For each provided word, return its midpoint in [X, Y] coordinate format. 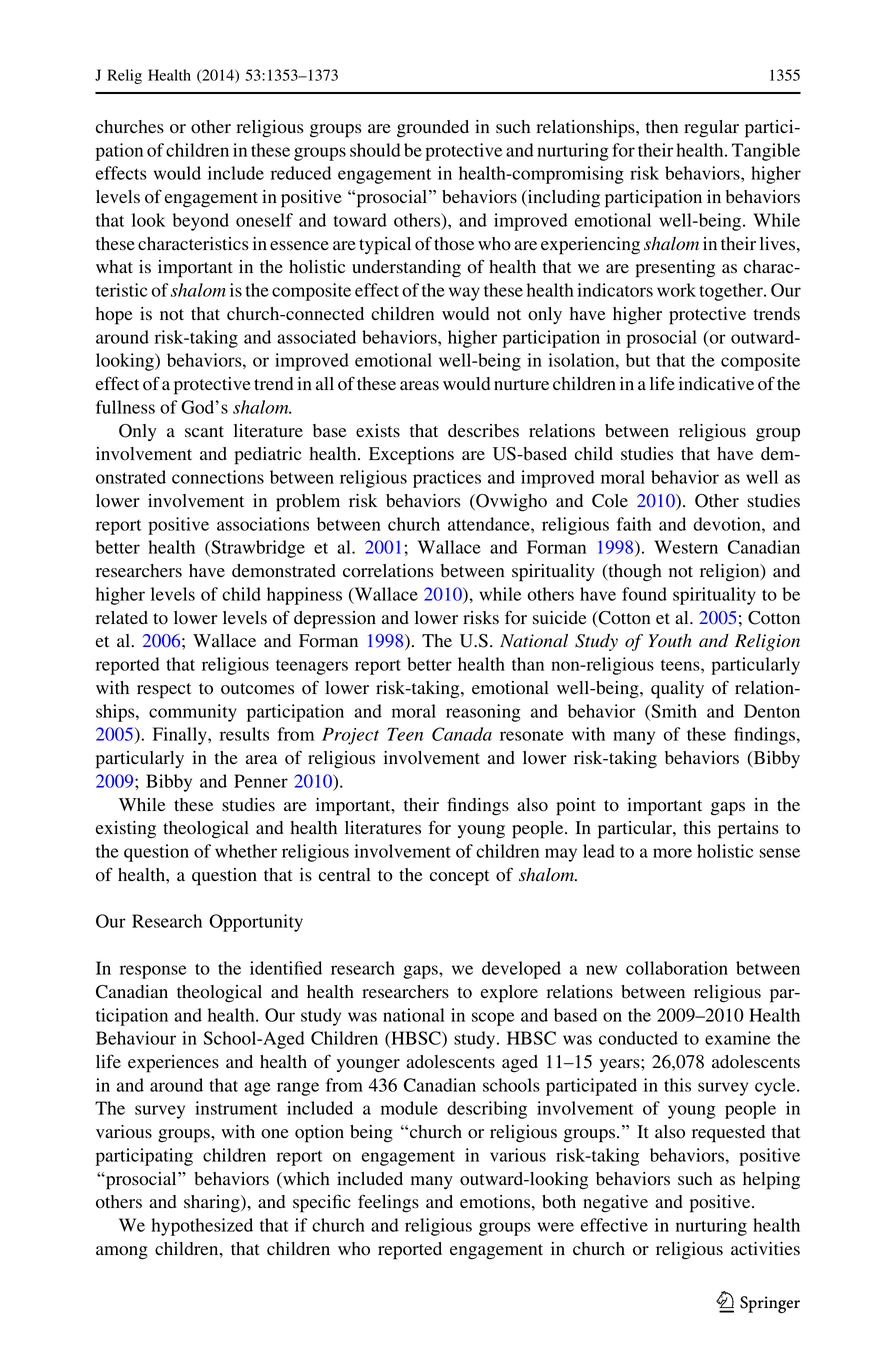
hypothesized [202, 1227]
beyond [200, 222]
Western [686, 547]
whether [246, 851]
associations [263, 524]
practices [447, 479]
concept [459, 878]
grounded [433, 129]
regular [711, 129]
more [672, 853]
